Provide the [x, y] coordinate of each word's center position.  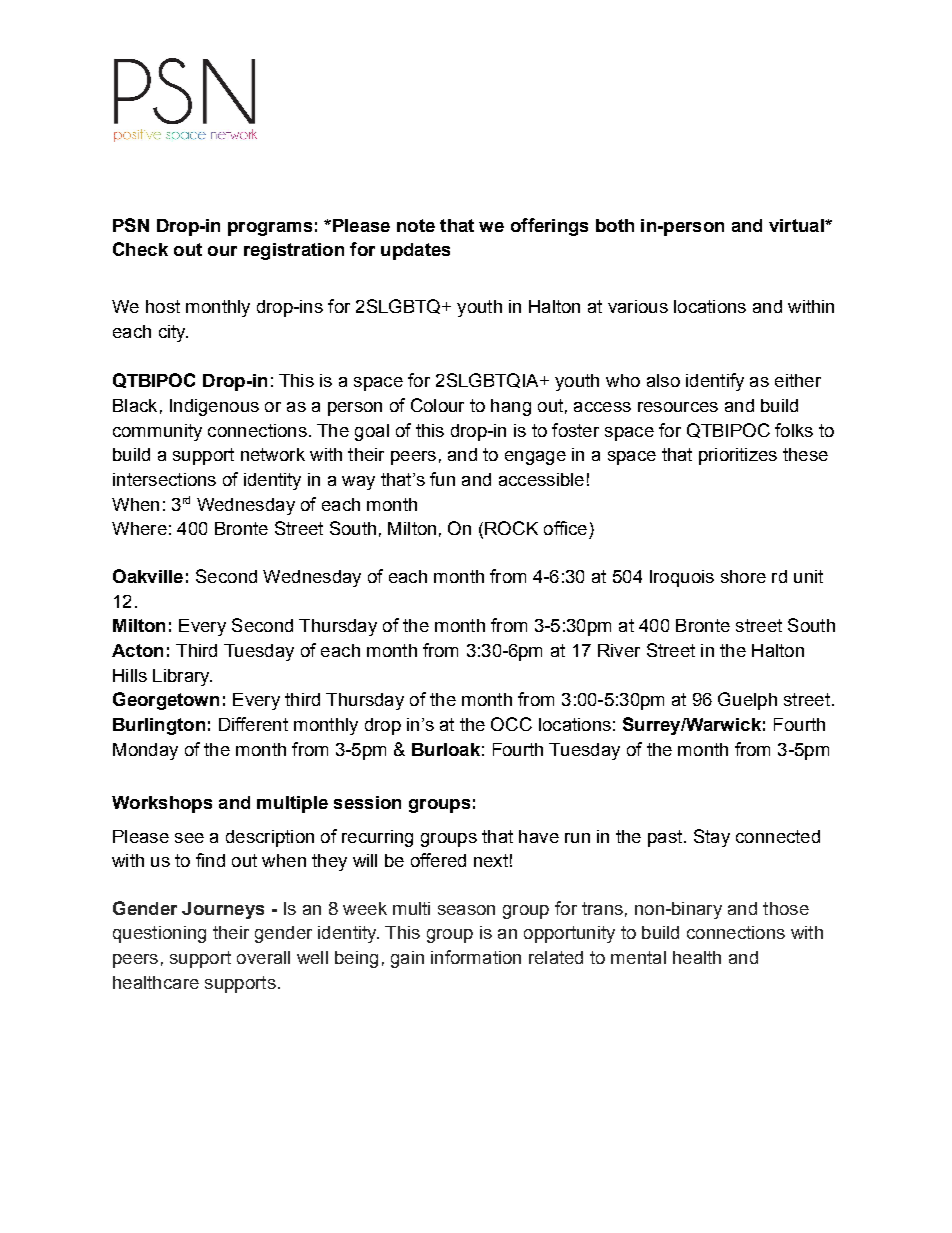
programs [270, 229]
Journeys [223, 910]
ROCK [511, 528]
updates [415, 251]
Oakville [148, 576]
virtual [797, 225]
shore [743, 576]
